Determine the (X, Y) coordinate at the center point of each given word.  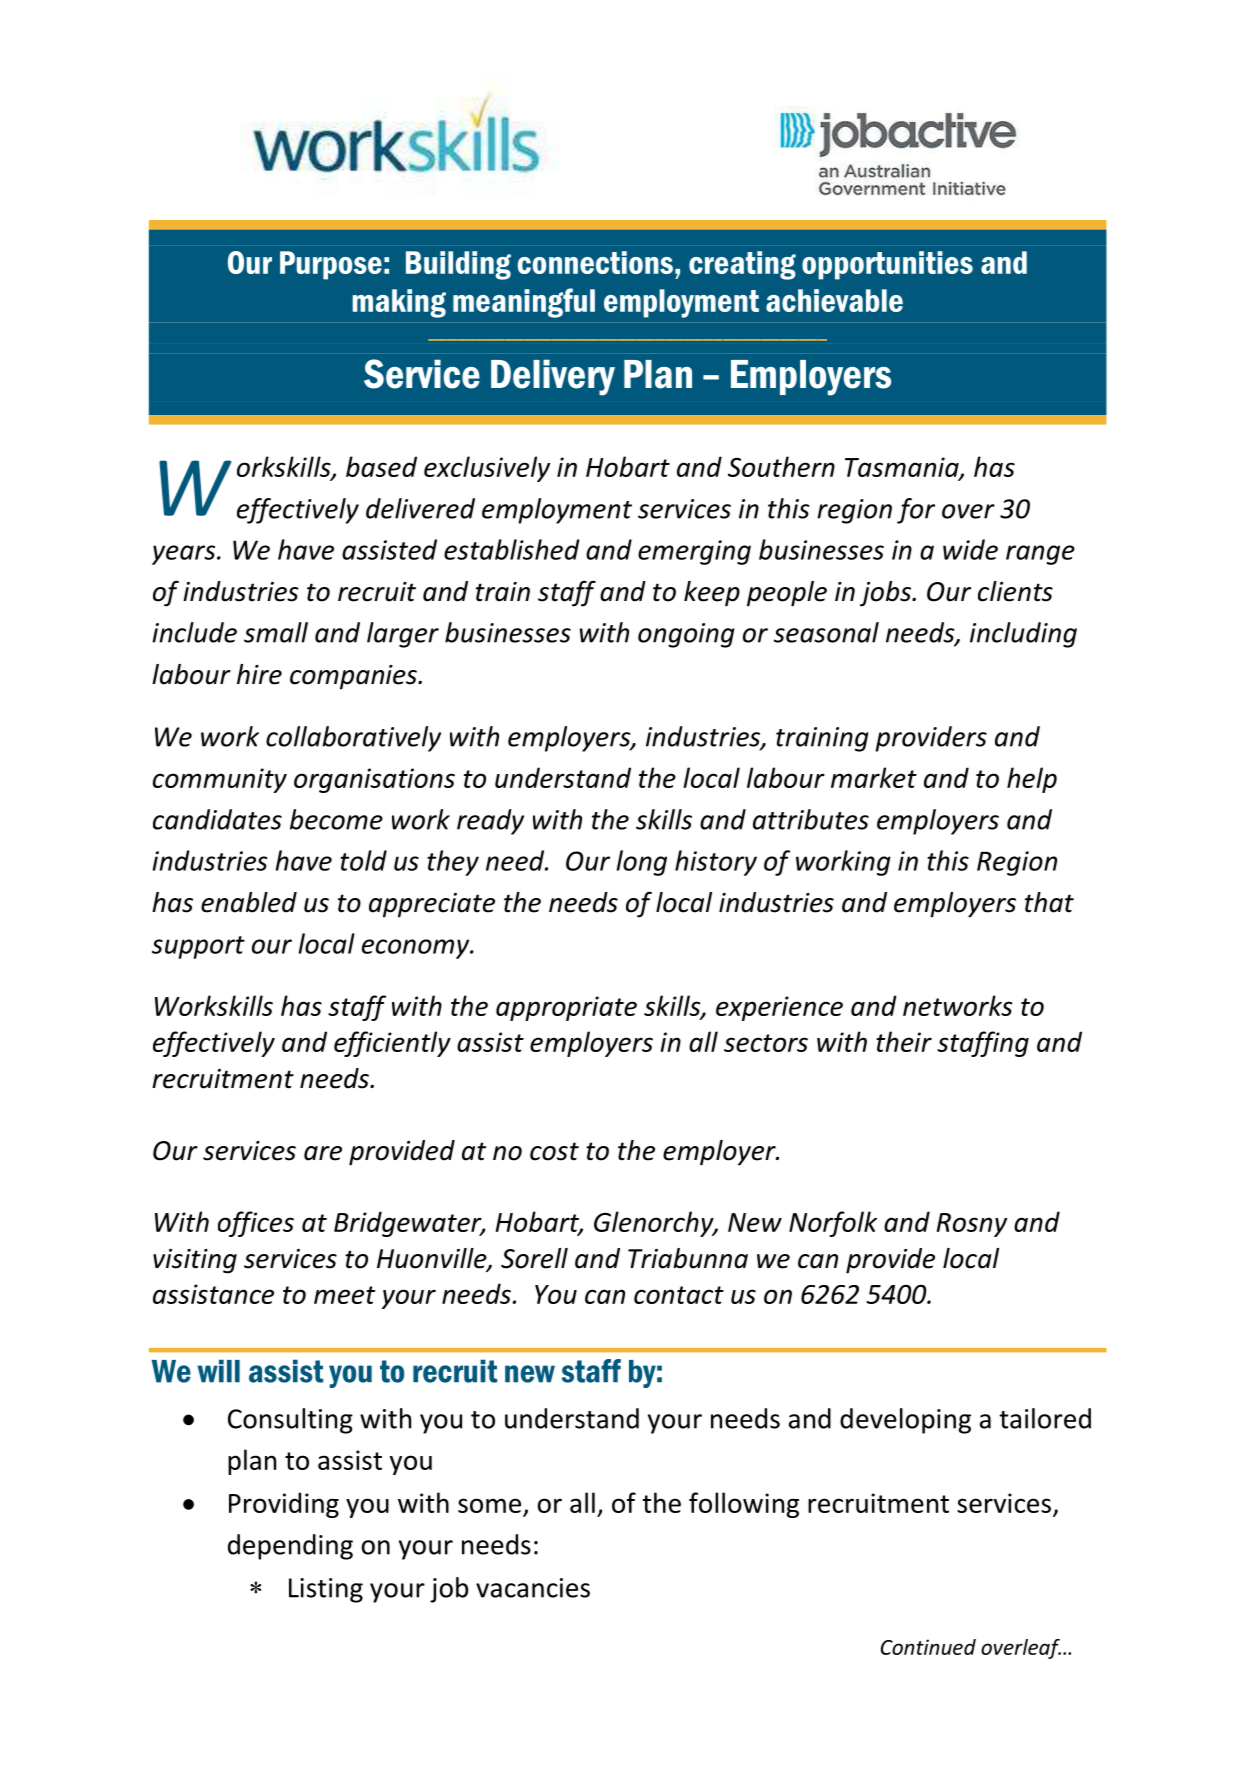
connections (595, 262)
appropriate (566, 1008)
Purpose (331, 265)
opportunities (887, 265)
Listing (326, 1590)
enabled (249, 902)
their (904, 1041)
